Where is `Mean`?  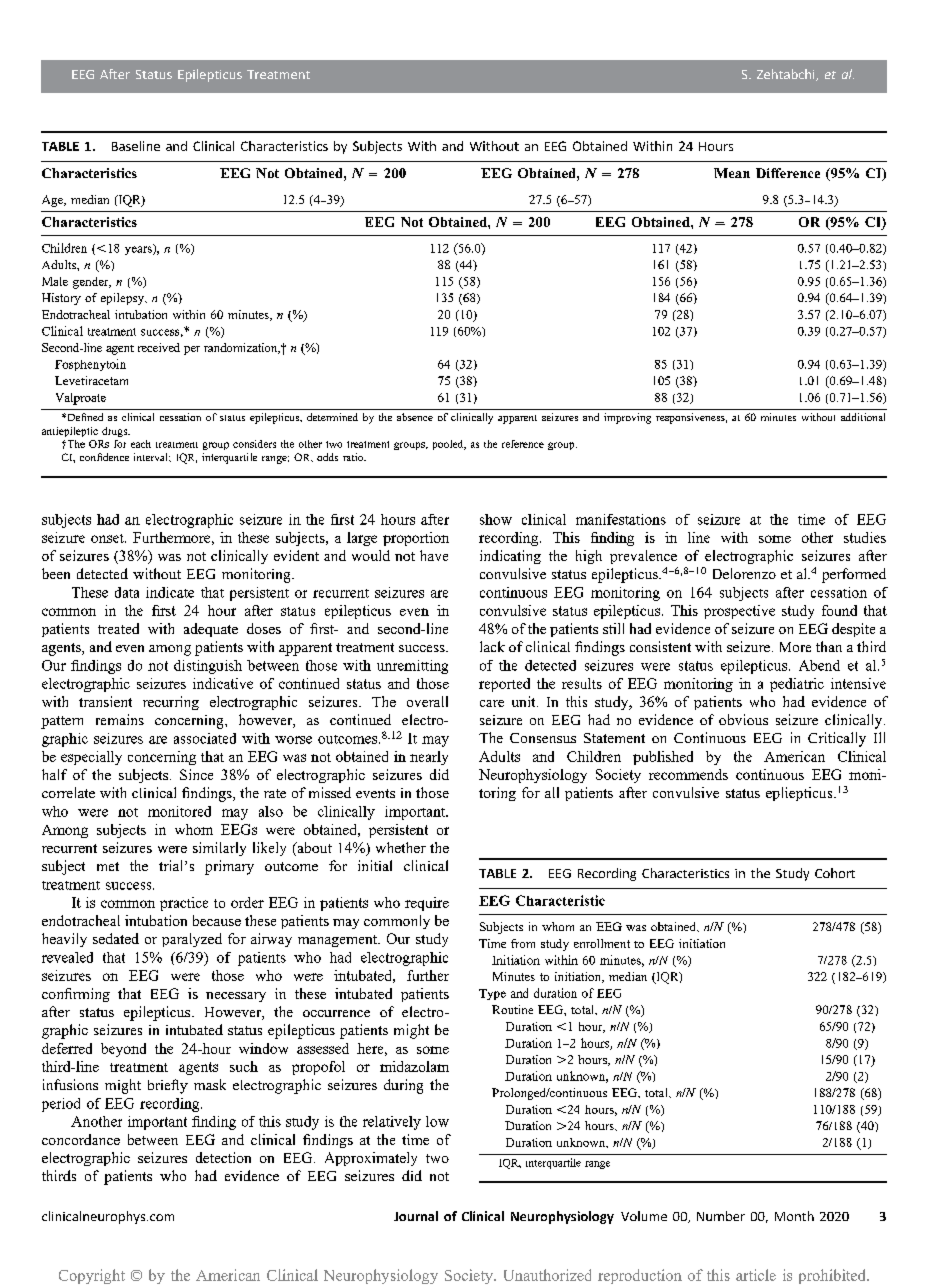 Mean is located at coordinates (732, 173).
